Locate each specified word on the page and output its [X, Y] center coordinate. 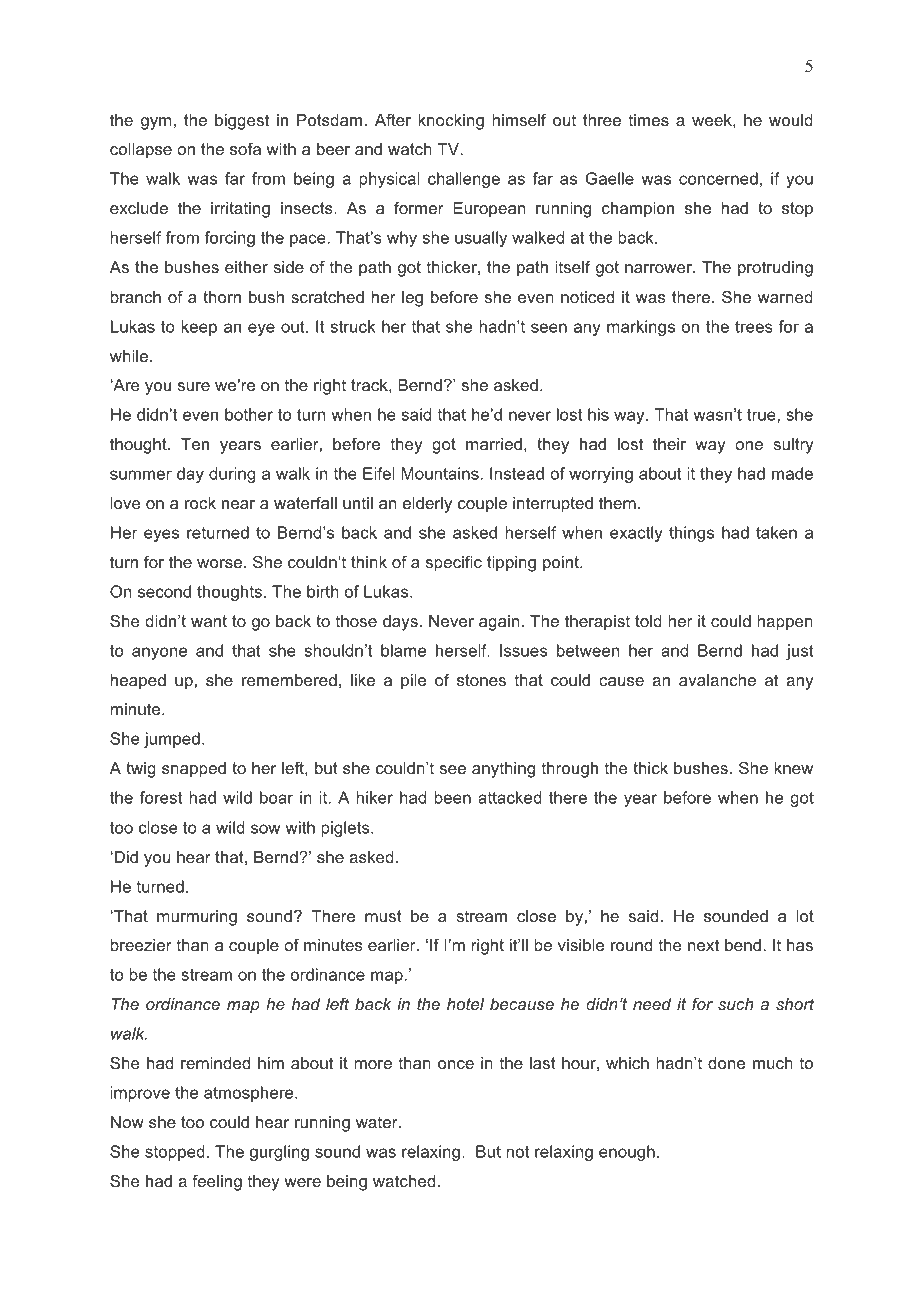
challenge [464, 180]
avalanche [717, 680]
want [209, 621]
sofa [245, 148]
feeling [217, 1183]
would [791, 120]
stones [481, 680]
